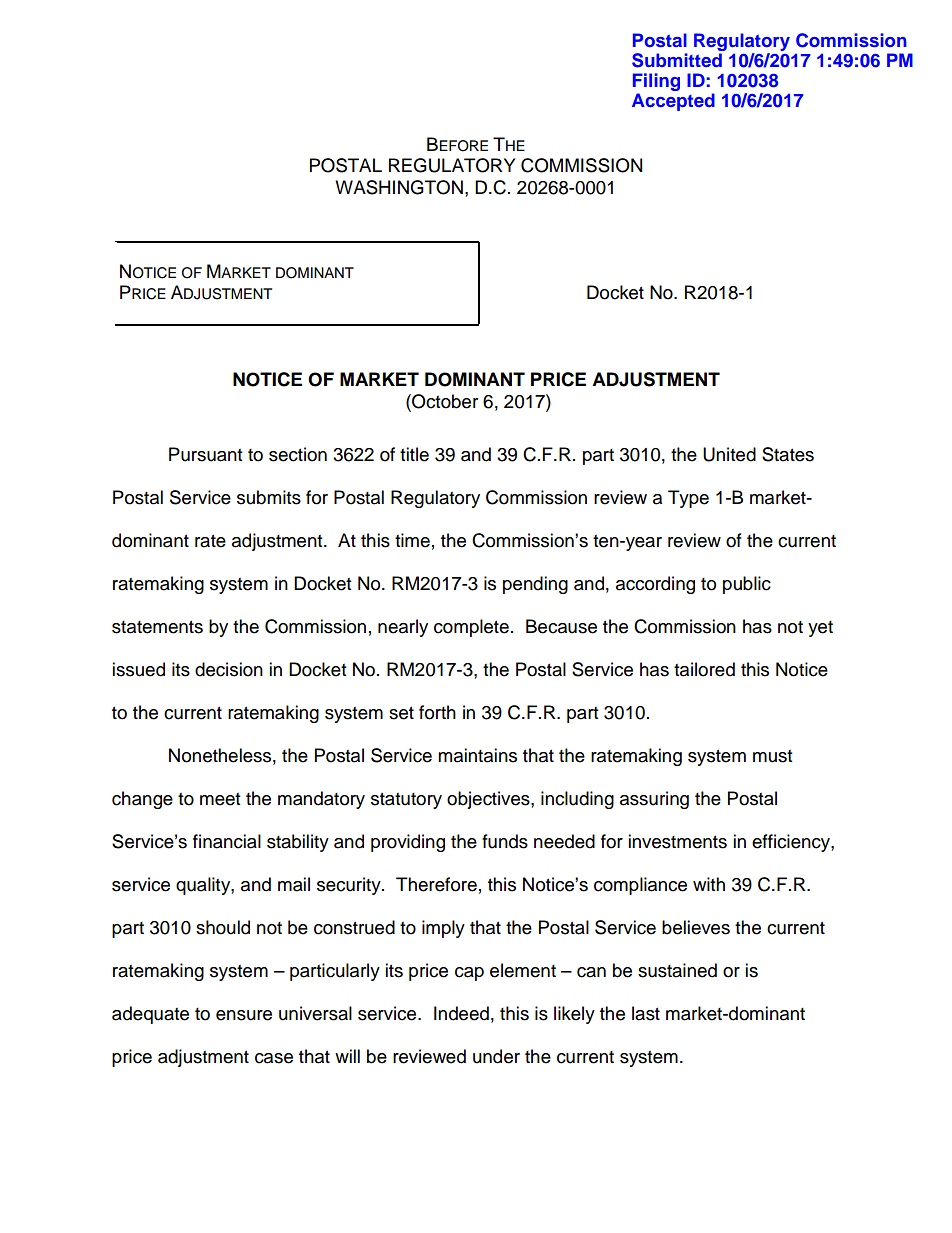 The height and width of the page is (1233, 952). Describe the element at coordinates (704, 669) in the page. I see `tailored` at that location.
